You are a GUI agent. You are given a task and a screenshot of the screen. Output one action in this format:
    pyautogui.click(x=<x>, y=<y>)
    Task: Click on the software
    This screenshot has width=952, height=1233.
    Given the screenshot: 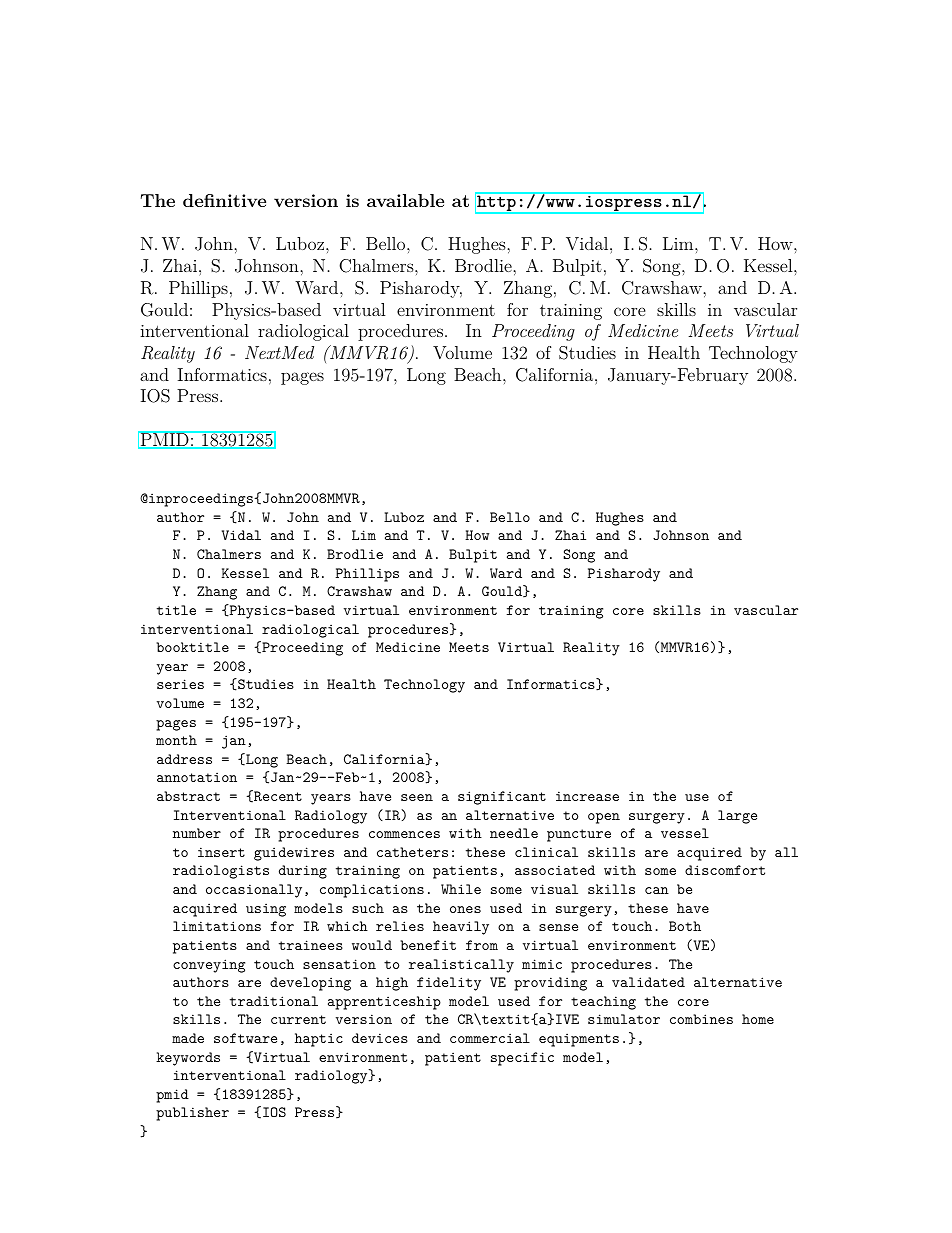 What is the action you would take?
    pyautogui.click(x=245, y=1038)
